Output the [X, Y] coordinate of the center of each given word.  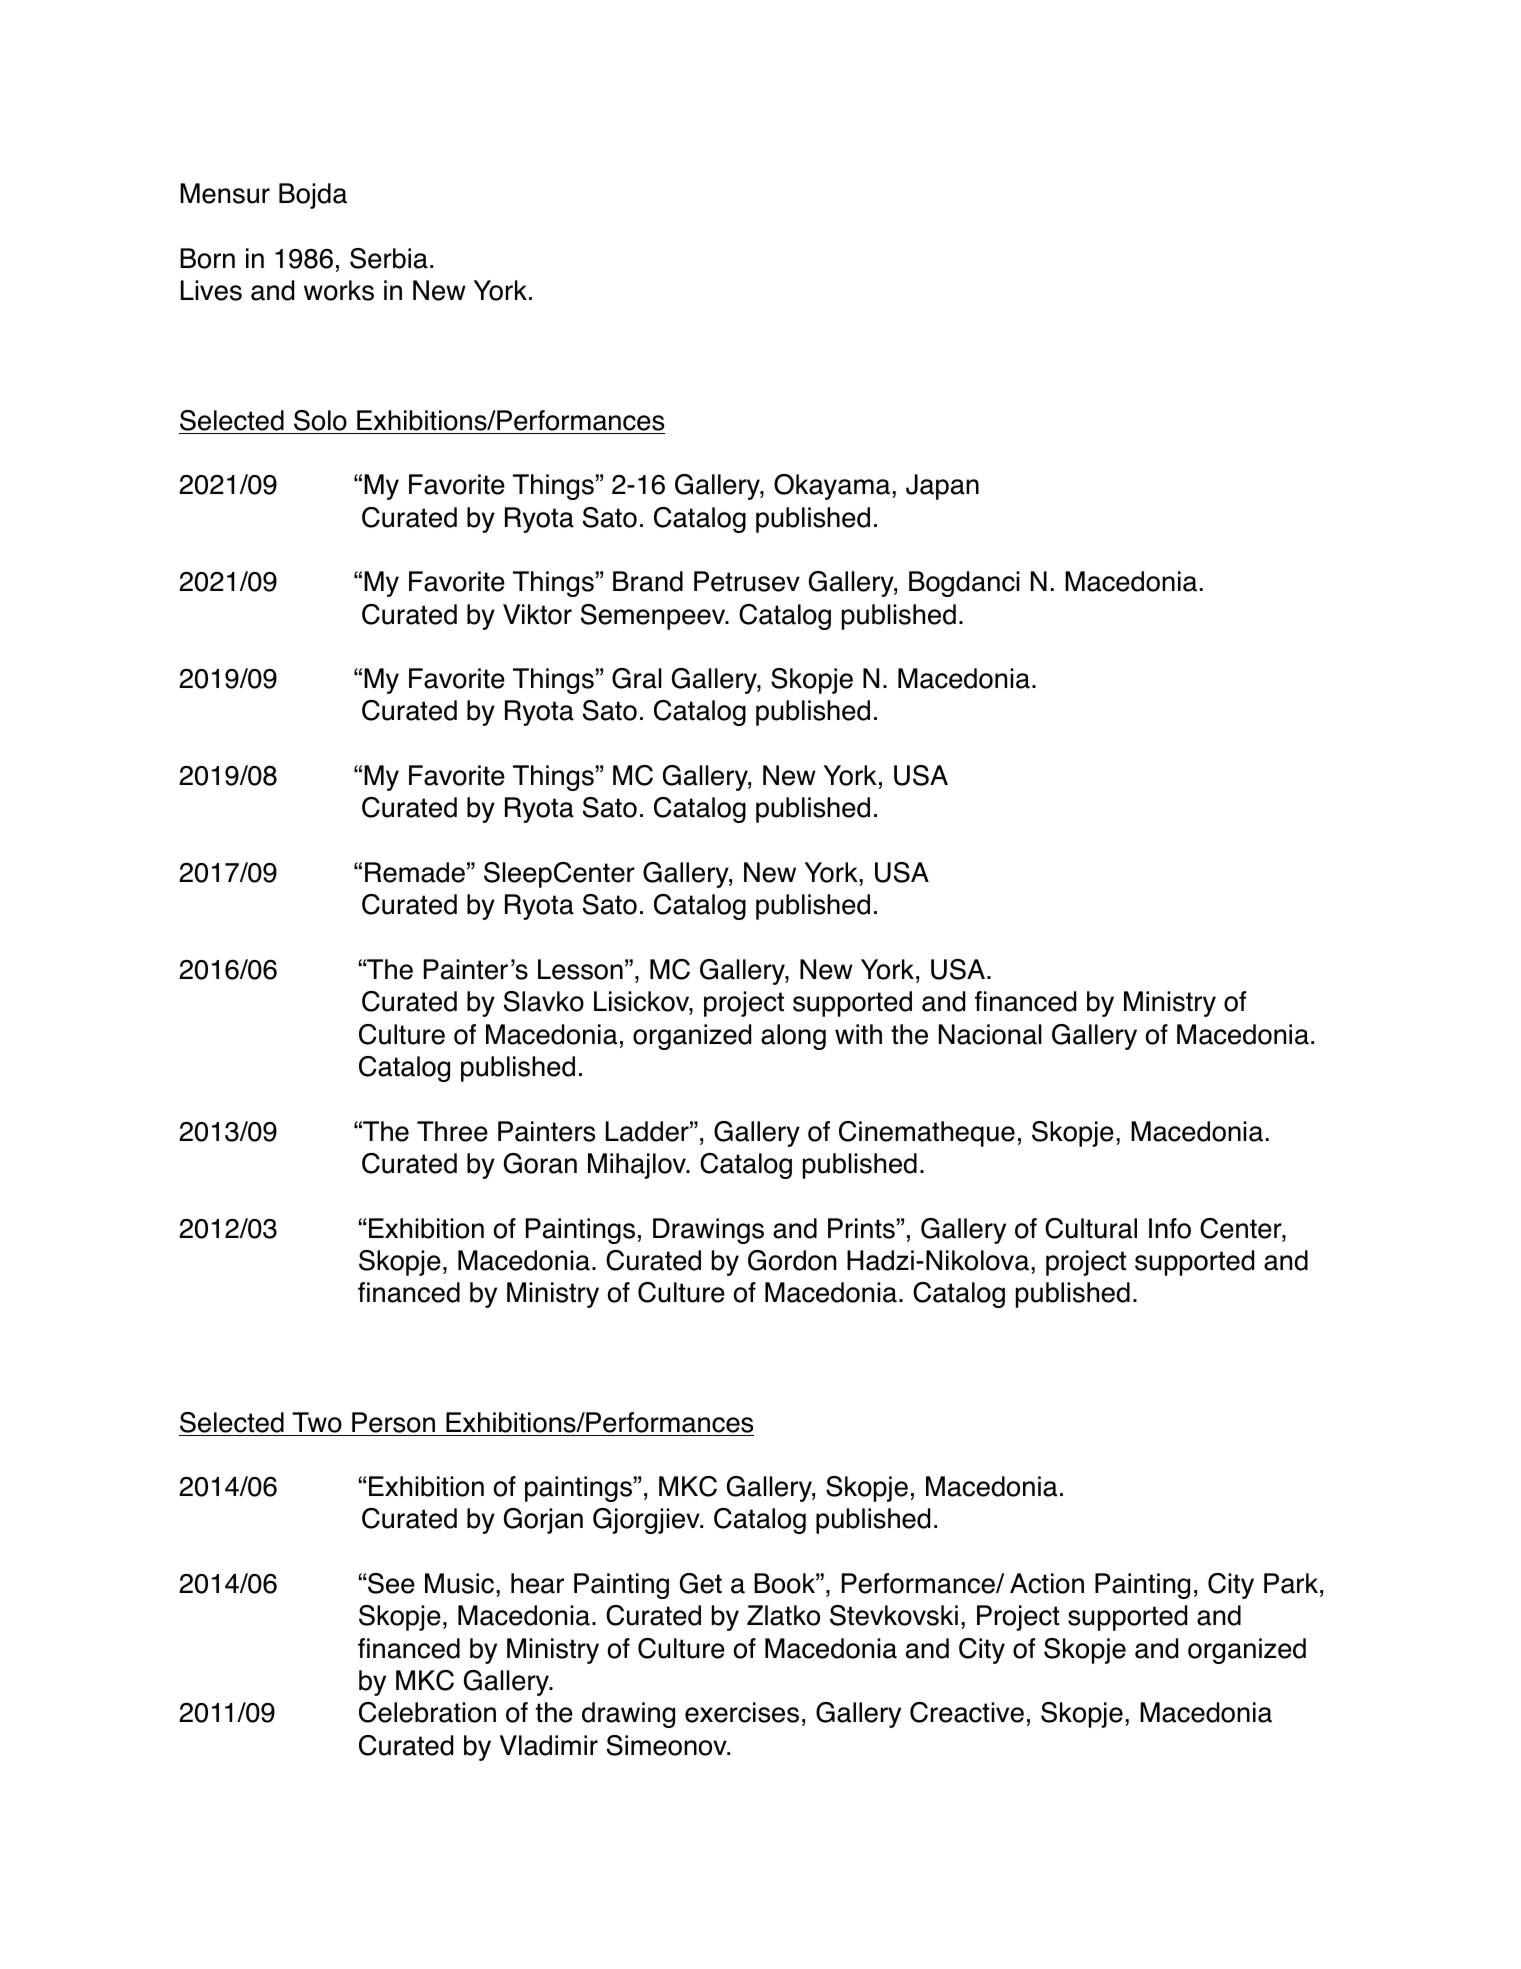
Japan [942, 487]
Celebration [427, 1712]
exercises [742, 1712]
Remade [415, 872]
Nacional [990, 1034]
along [793, 1037]
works [339, 290]
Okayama [832, 487]
